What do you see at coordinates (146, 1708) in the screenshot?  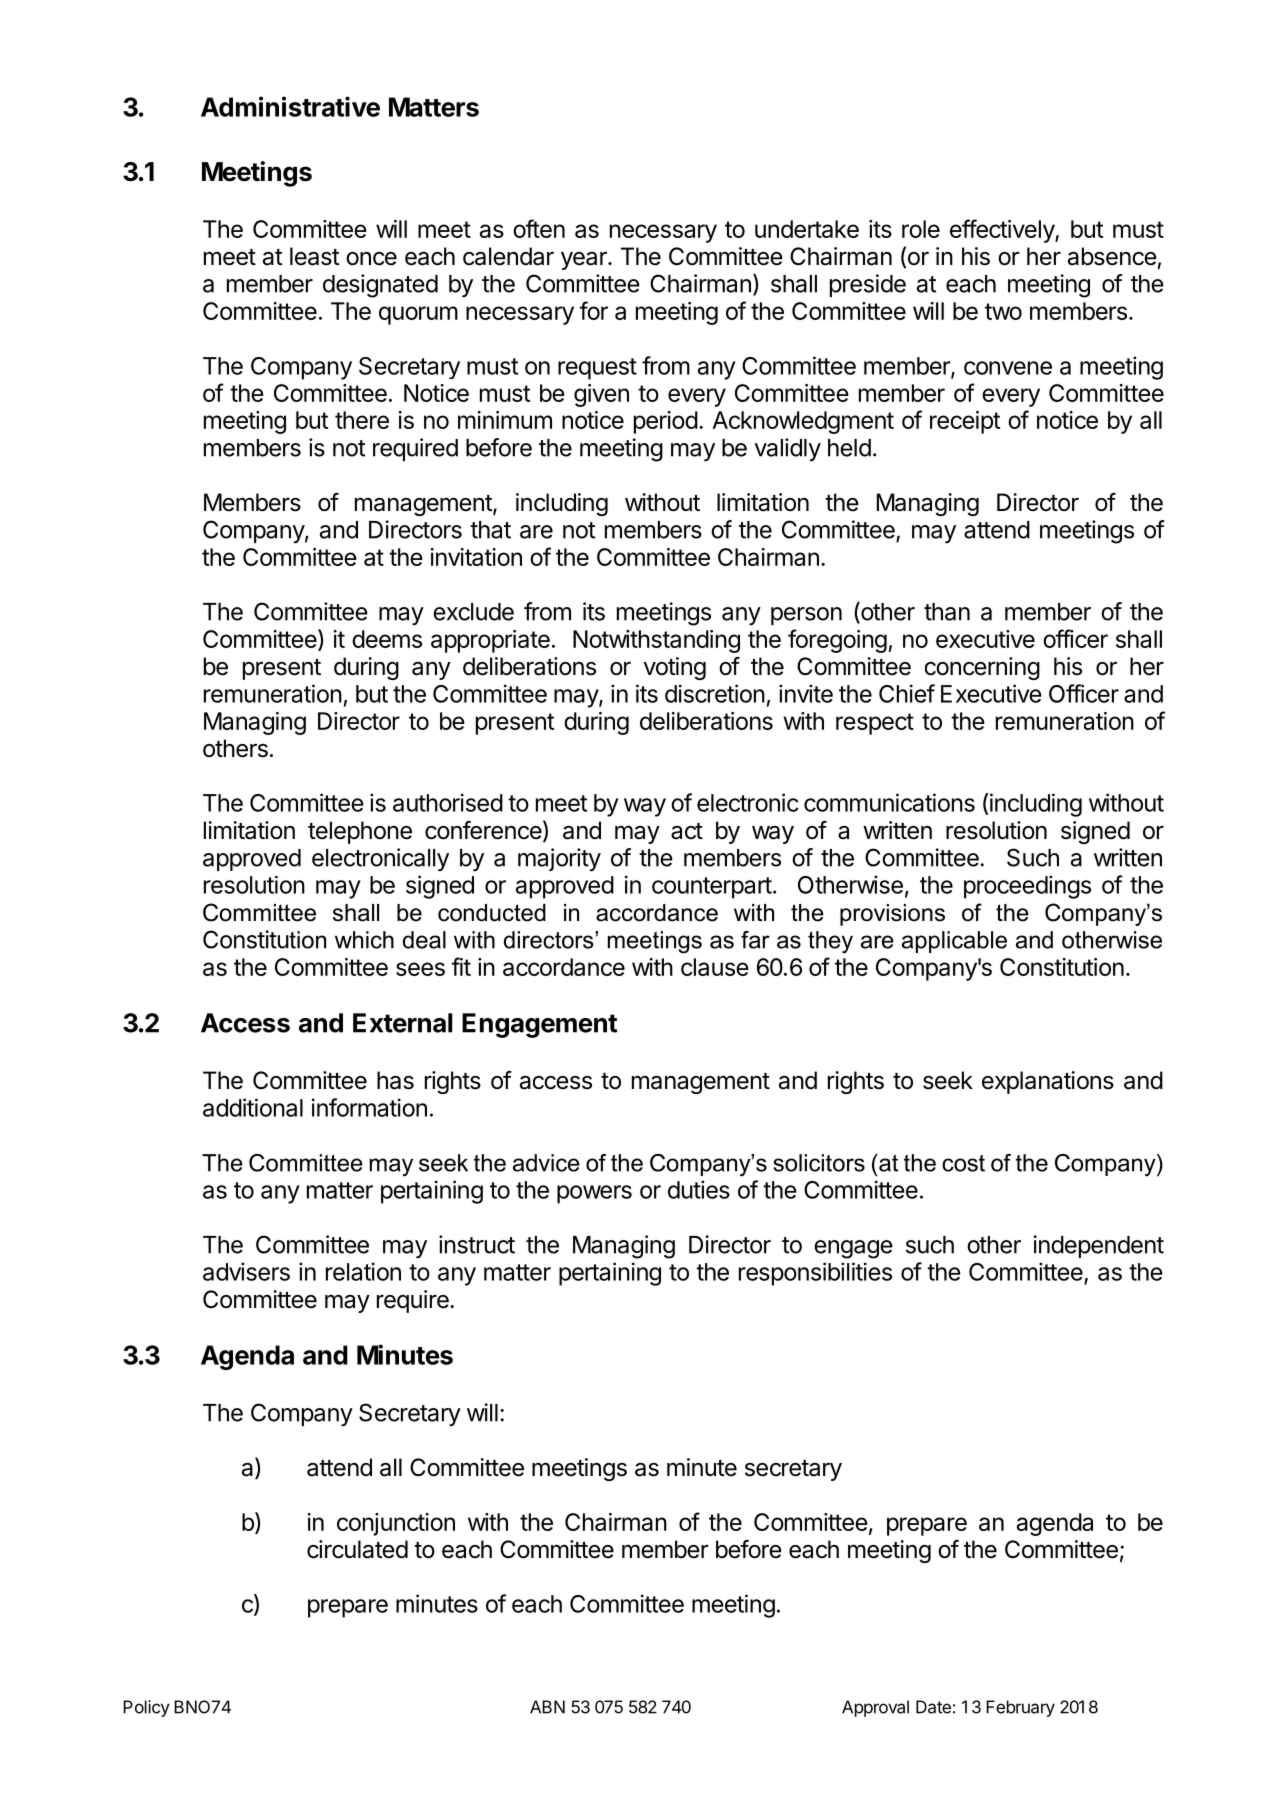 I see `Policy` at bounding box center [146, 1708].
